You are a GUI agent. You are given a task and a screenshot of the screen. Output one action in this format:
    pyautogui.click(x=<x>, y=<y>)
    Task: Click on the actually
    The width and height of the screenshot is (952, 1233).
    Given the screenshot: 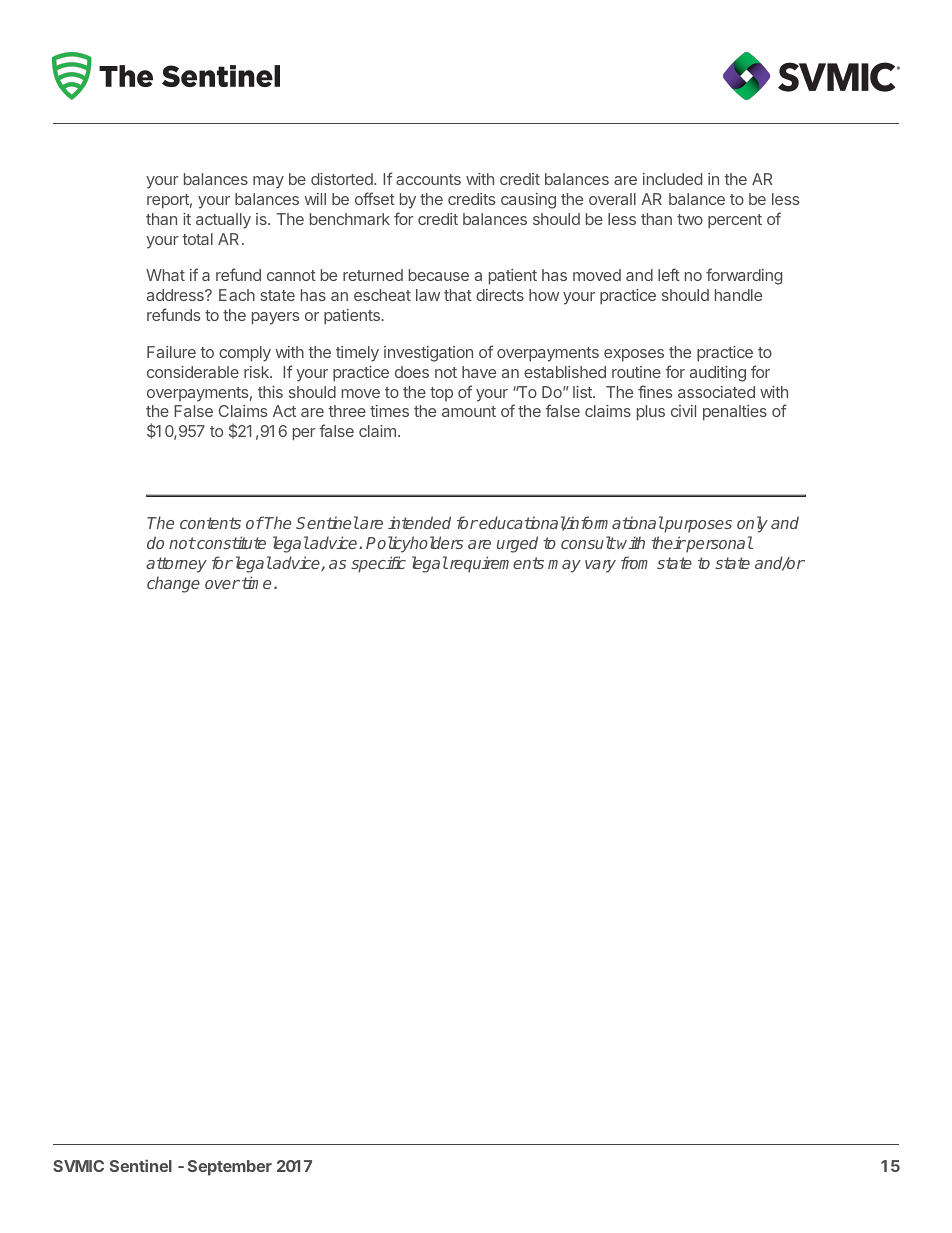 What is the action you would take?
    pyautogui.click(x=223, y=221)
